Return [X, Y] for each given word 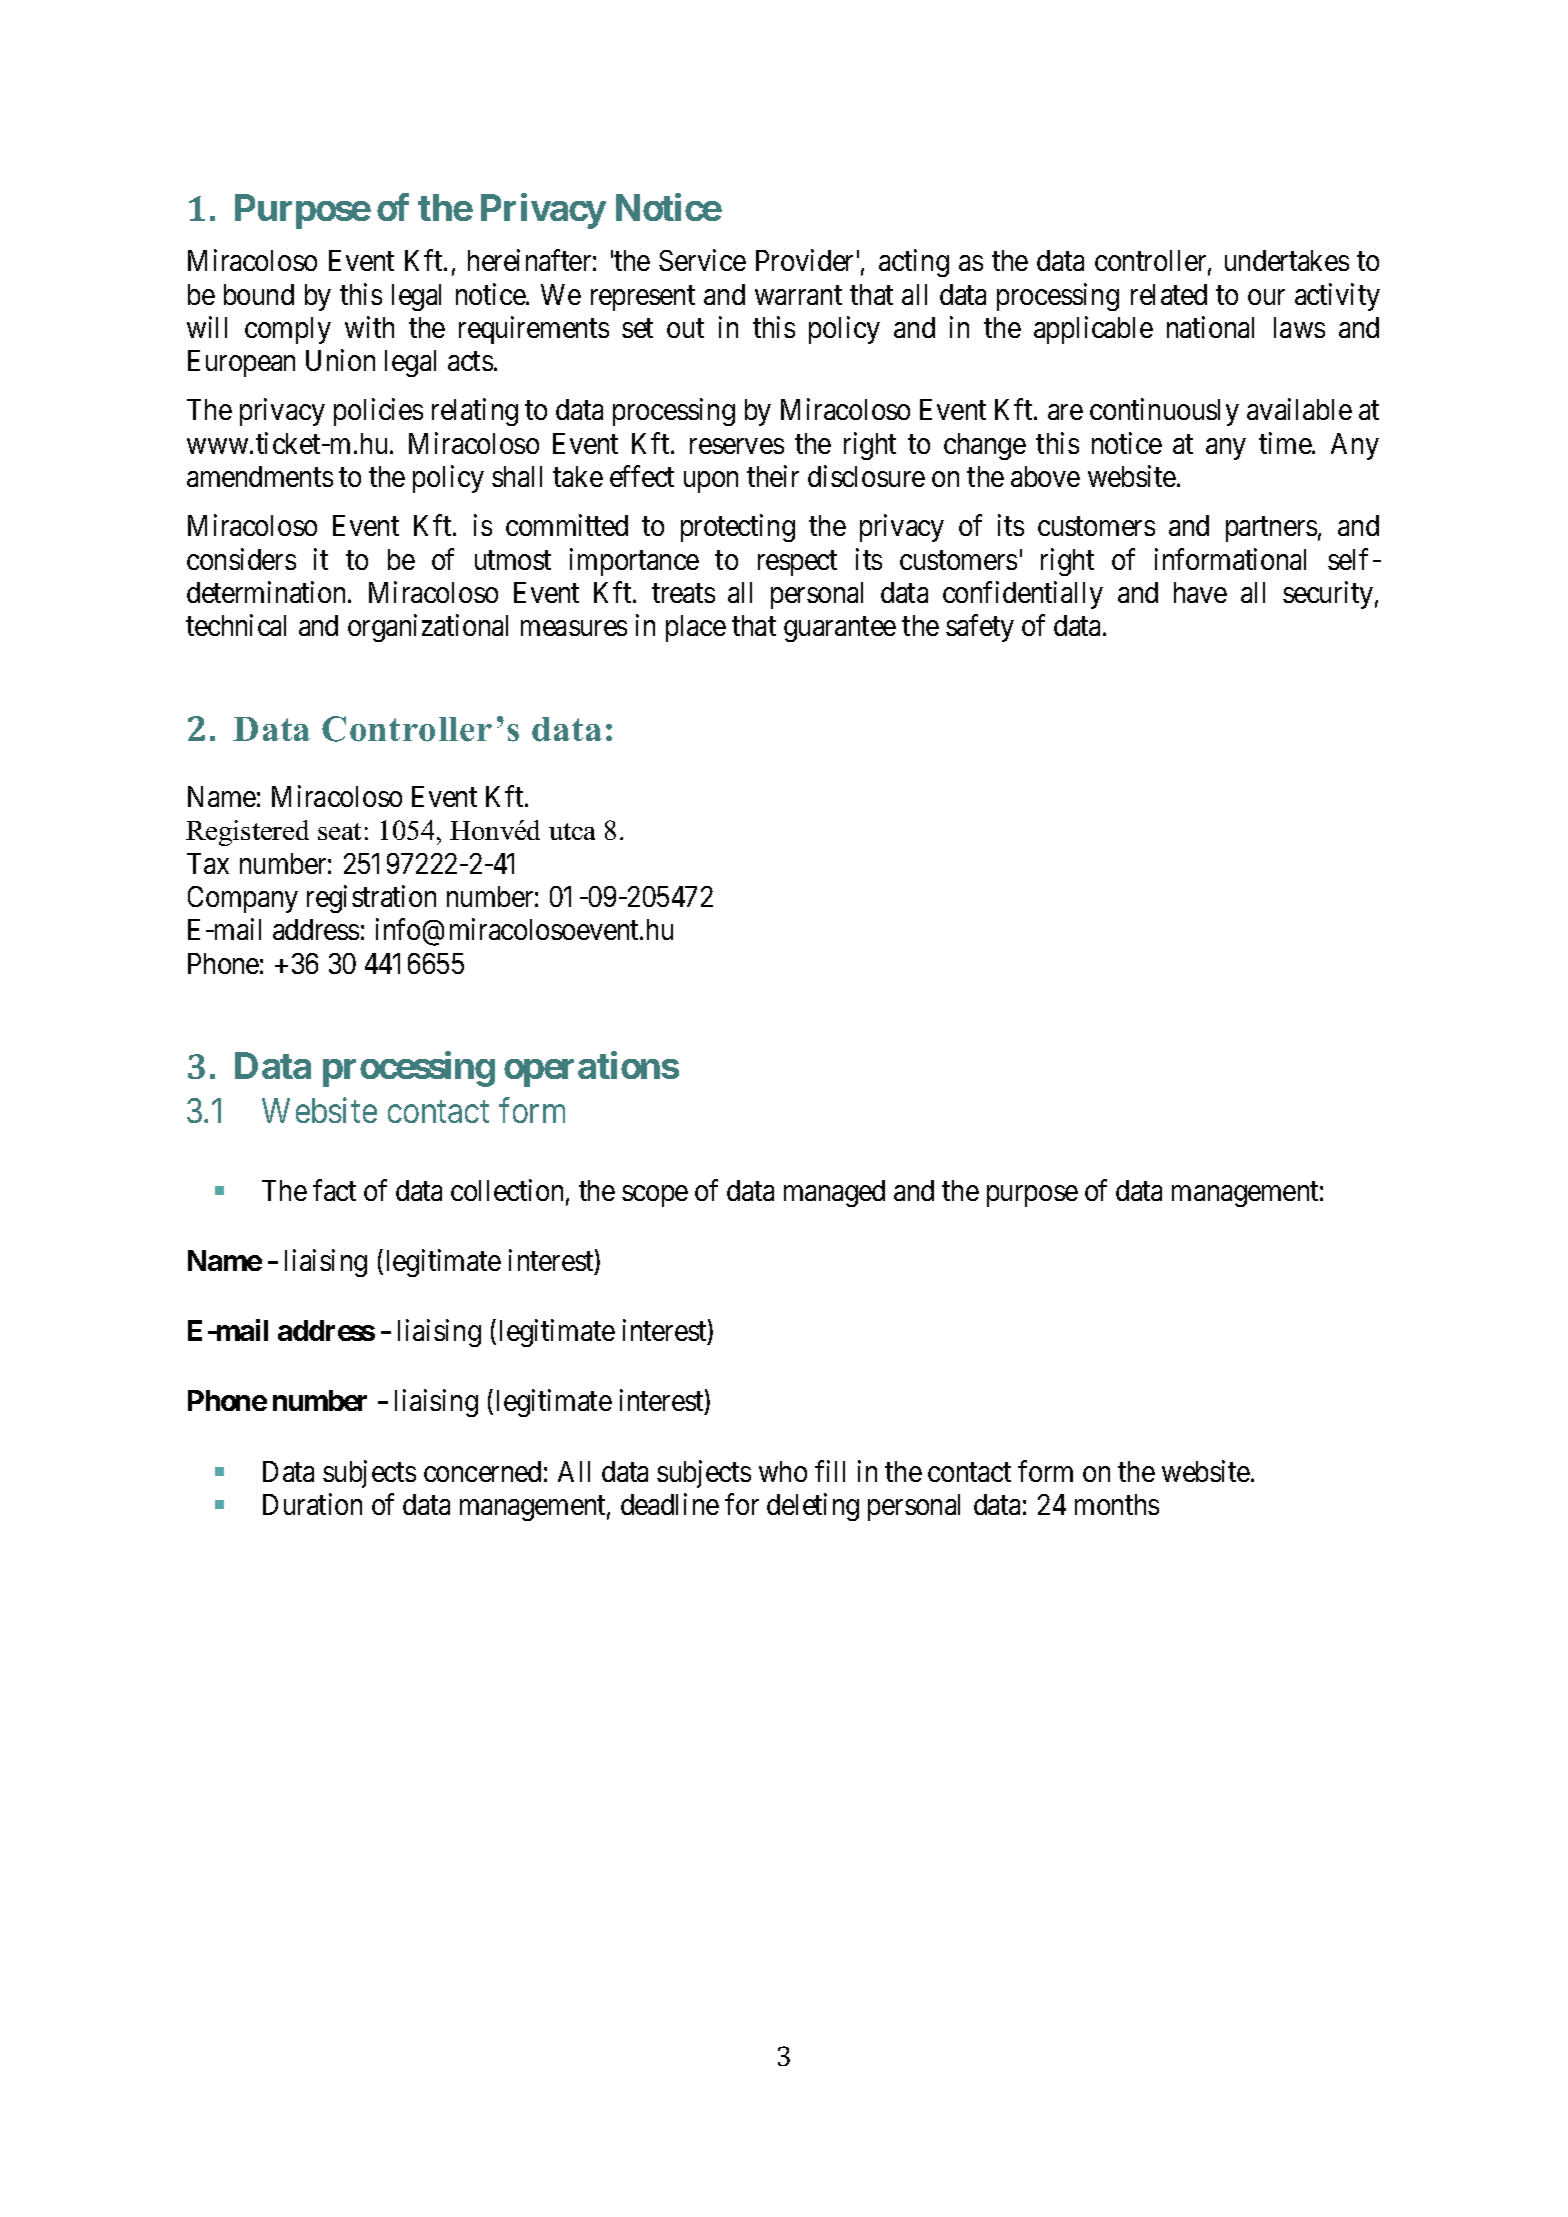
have [1200, 592]
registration [371, 899]
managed [834, 1193]
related [1169, 294]
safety [980, 628]
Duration [312, 1504]
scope [655, 1196]
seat [339, 831]
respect [797, 563]
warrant [798, 295]
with [369, 327]
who [783, 1471]
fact [334, 1190]
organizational [428, 628]
